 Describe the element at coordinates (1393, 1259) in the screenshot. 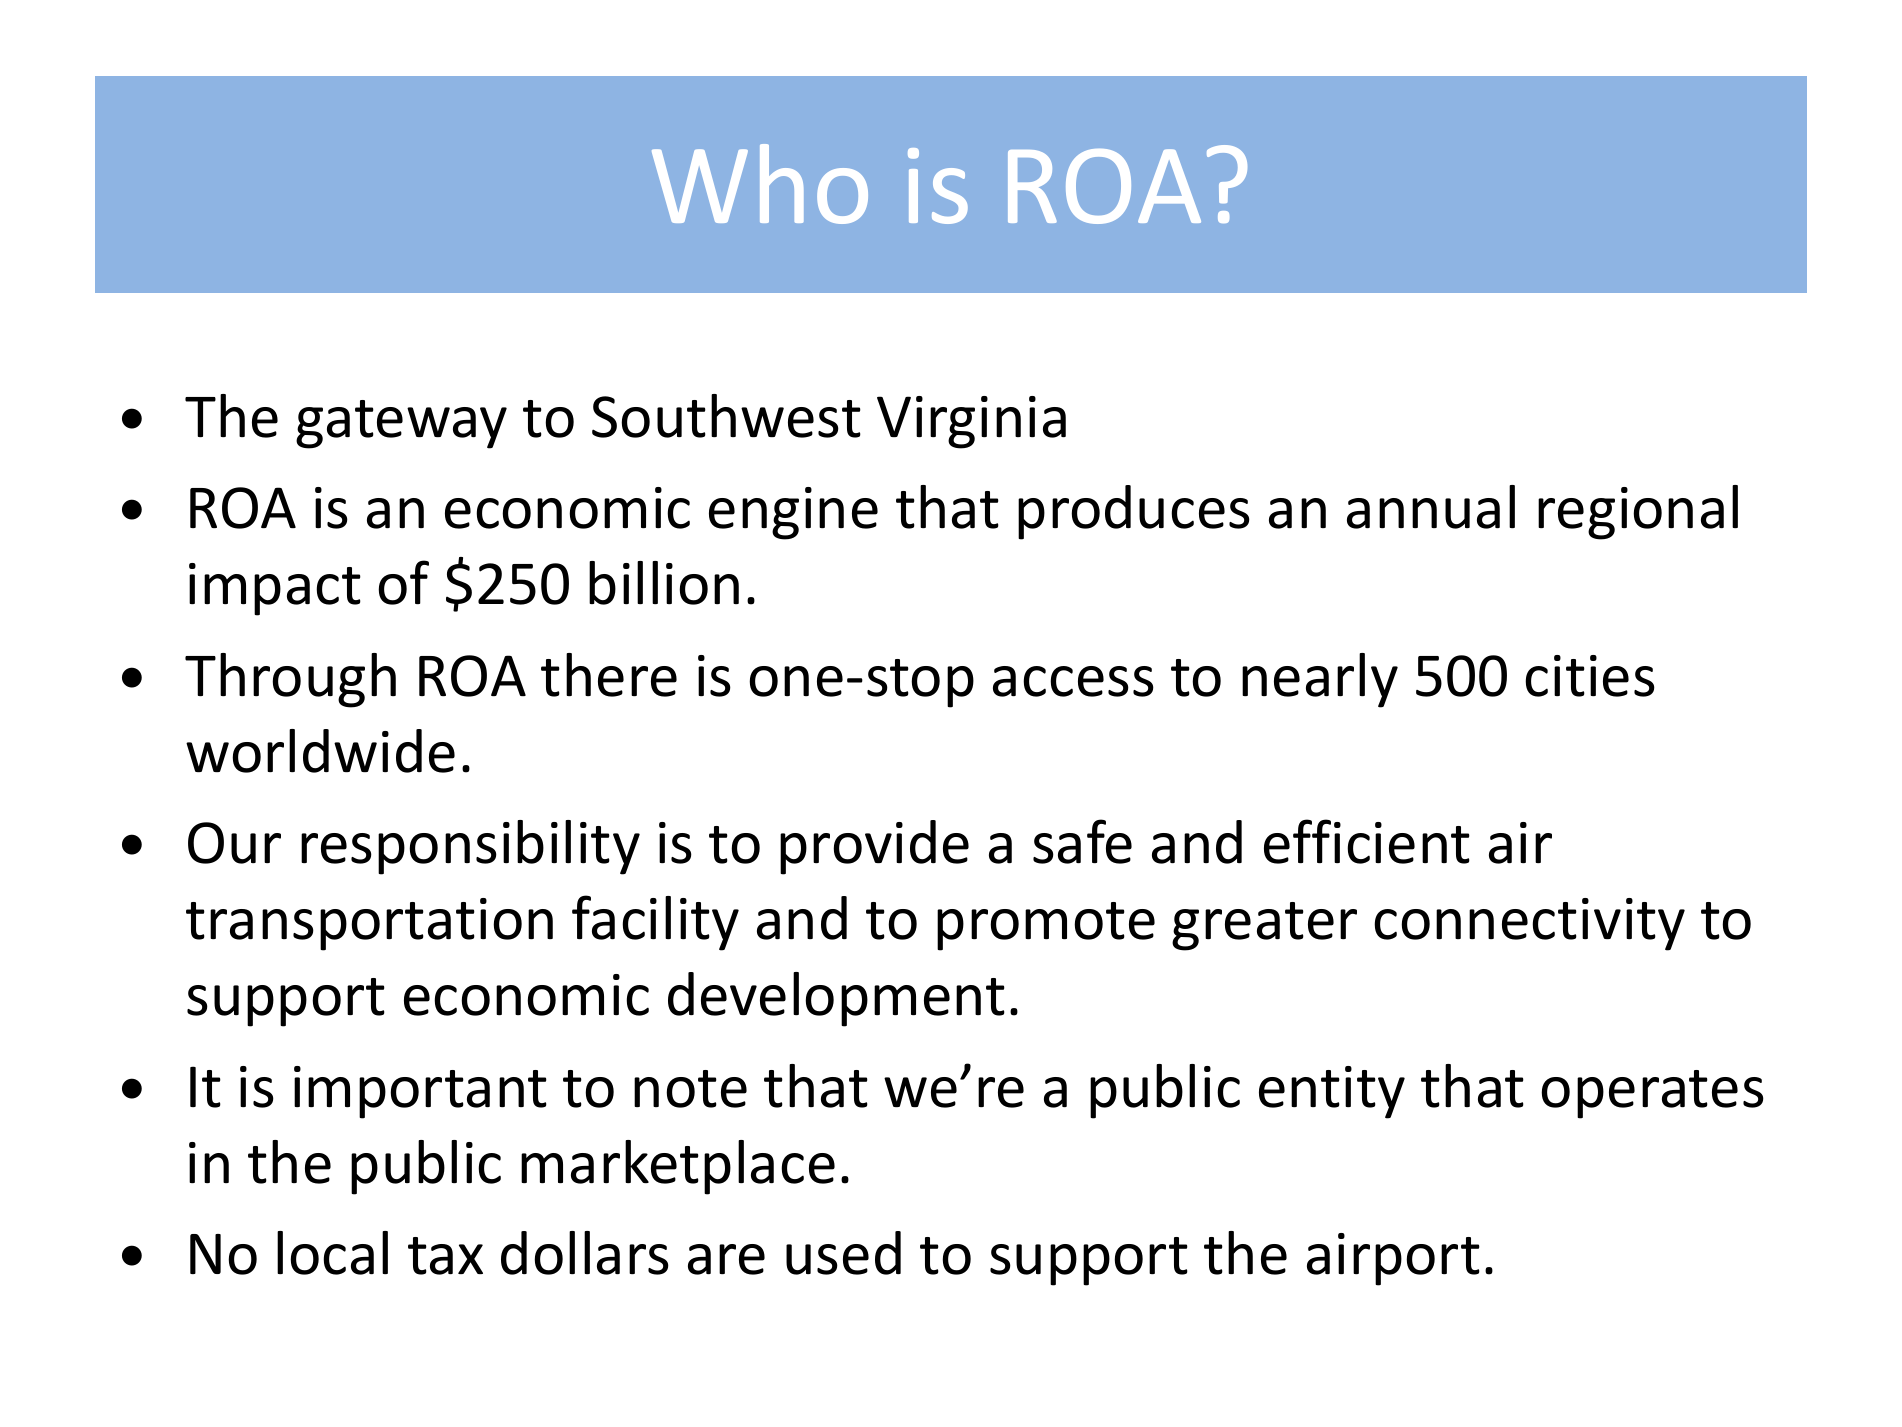

I see `airport` at that location.
